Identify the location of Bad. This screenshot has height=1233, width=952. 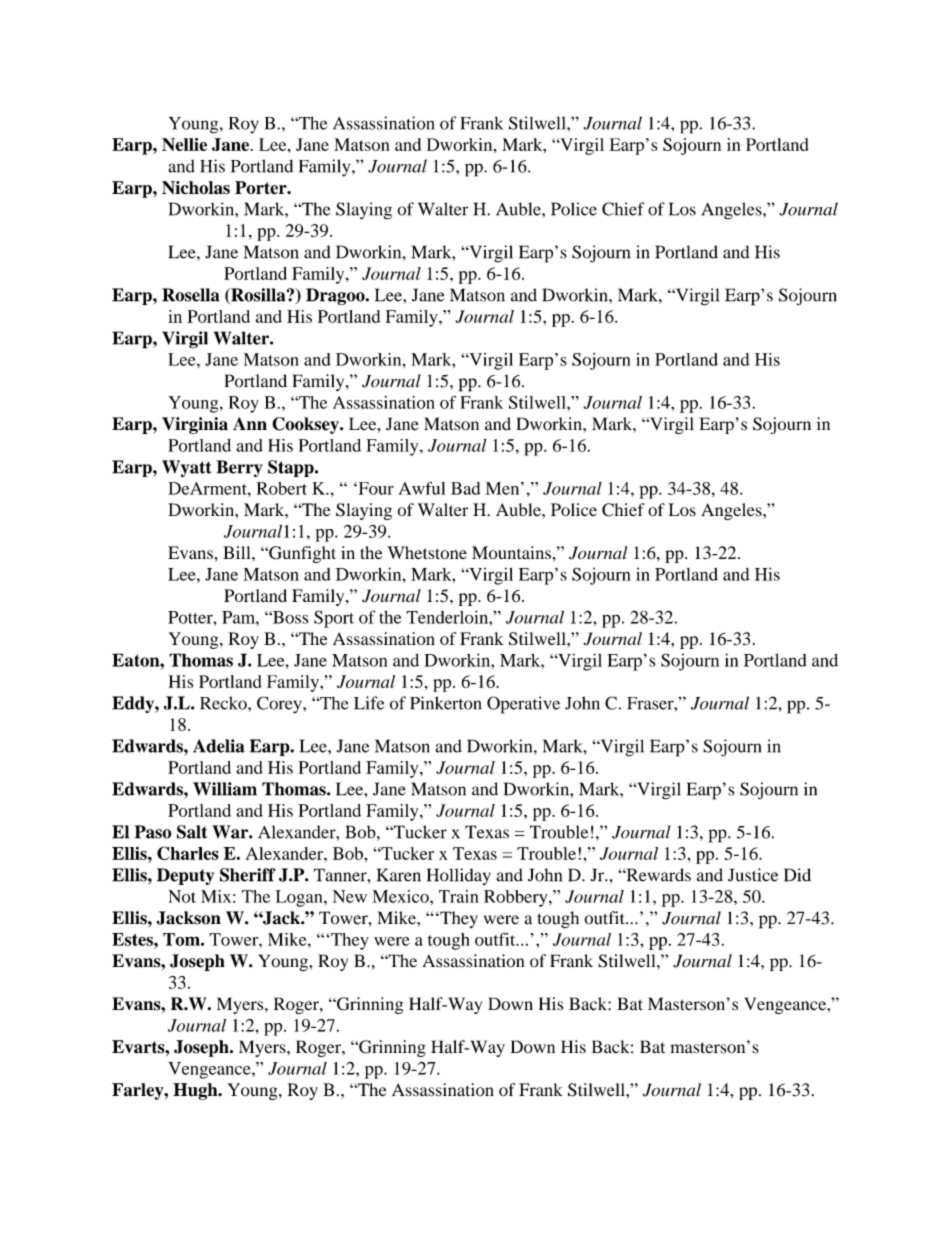
(465, 488).
